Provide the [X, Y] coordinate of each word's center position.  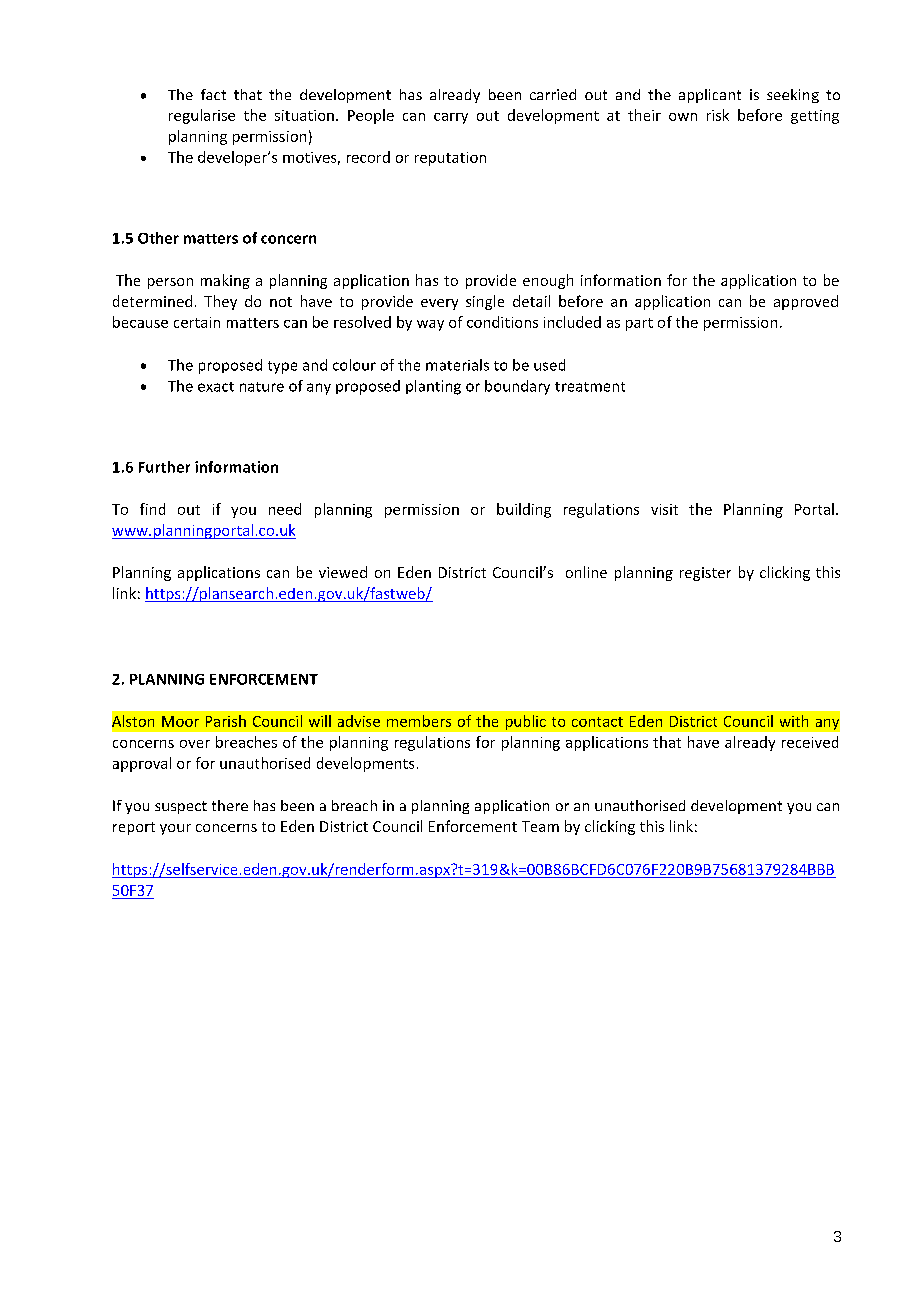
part [639, 324]
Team [540, 826]
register [705, 574]
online [586, 572]
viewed [343, 572]
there [230, 805]
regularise [202, 116]
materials [457, 365]
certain [197, 322]
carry [451, 118]
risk [718, 115]
